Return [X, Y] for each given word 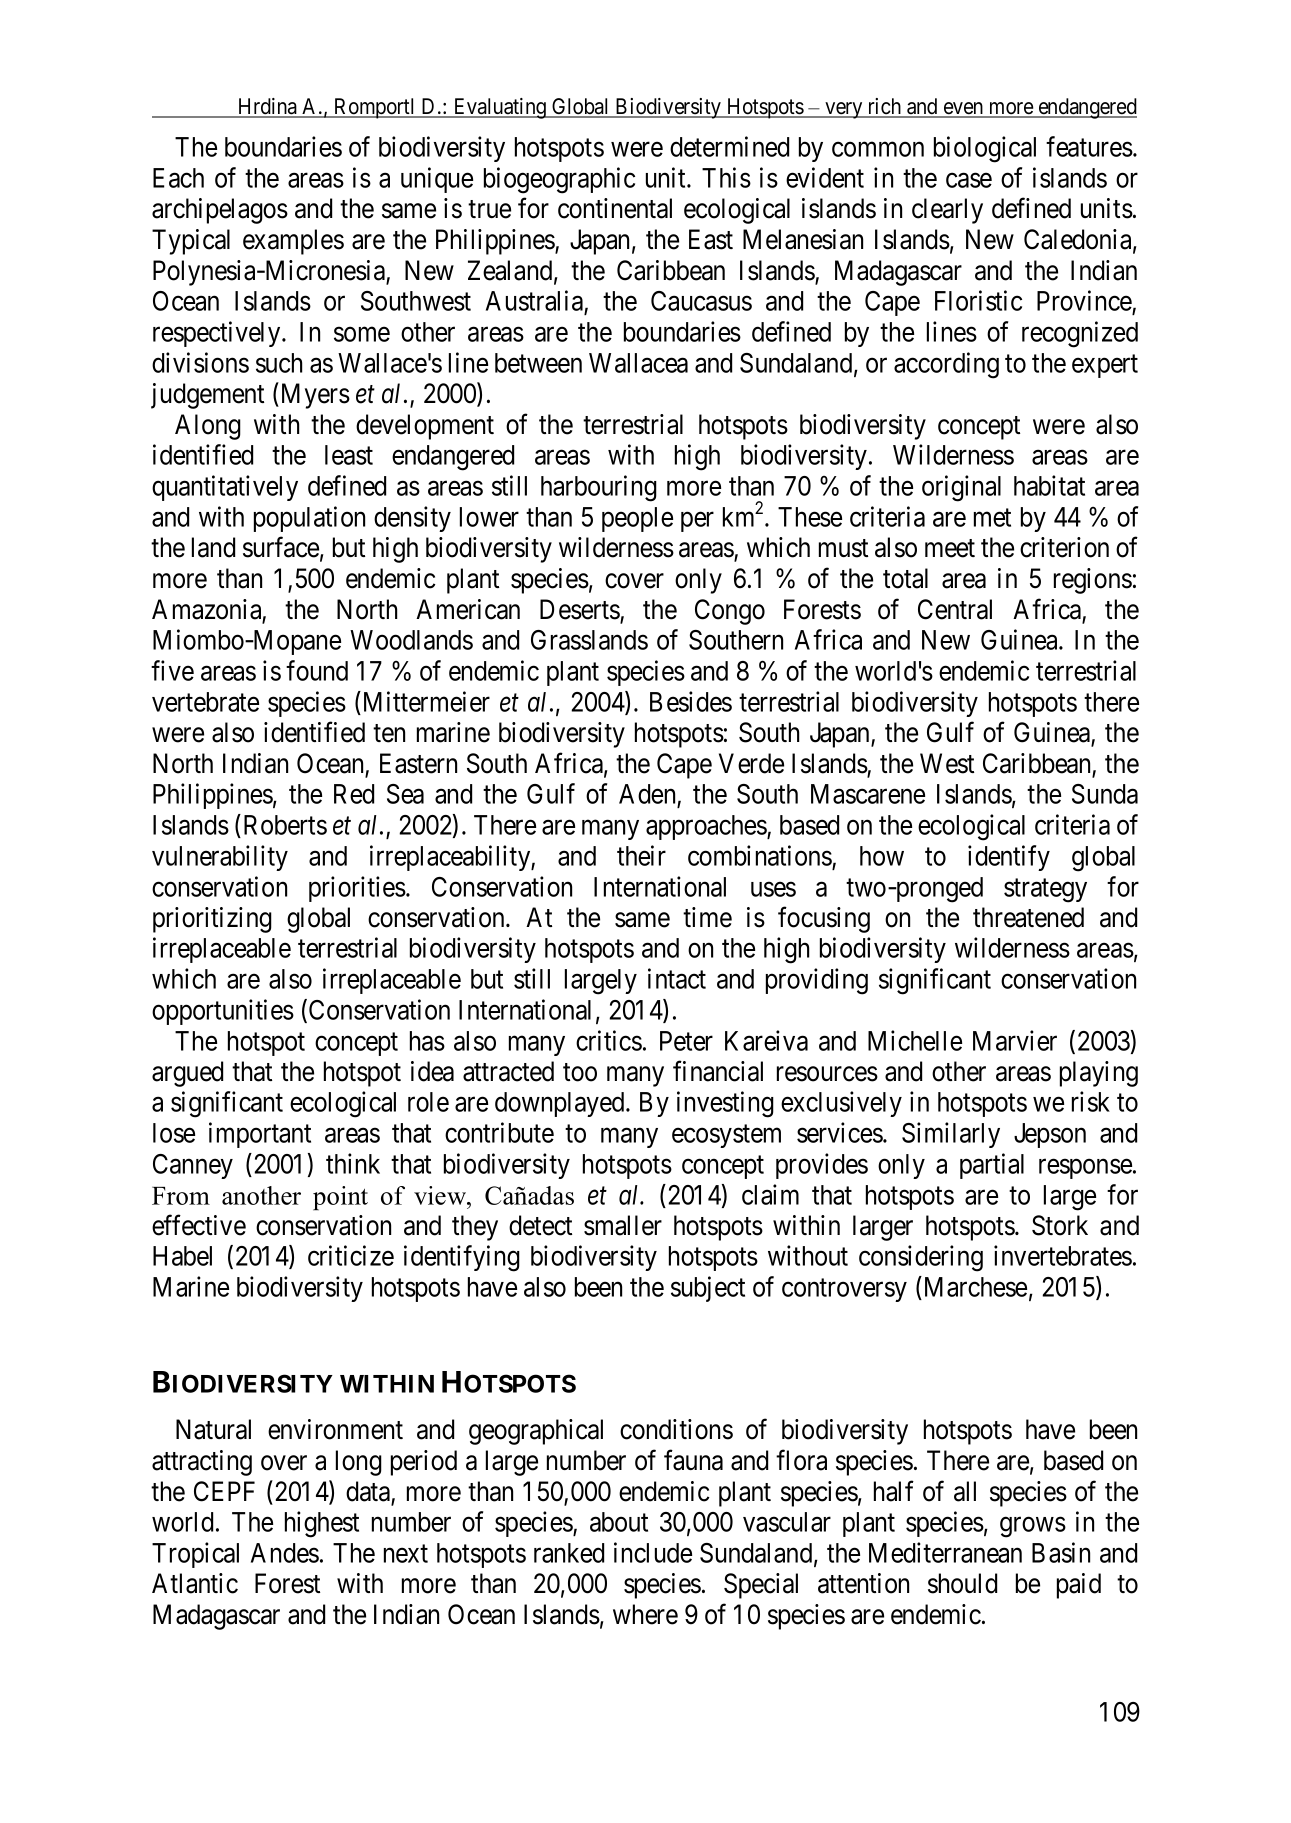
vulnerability [220, 858]
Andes [285, 1553]
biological [985, 149]
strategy [1045, 891]
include [653, 1552]
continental [615, 208]
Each [178, 178]
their [641, 855]
